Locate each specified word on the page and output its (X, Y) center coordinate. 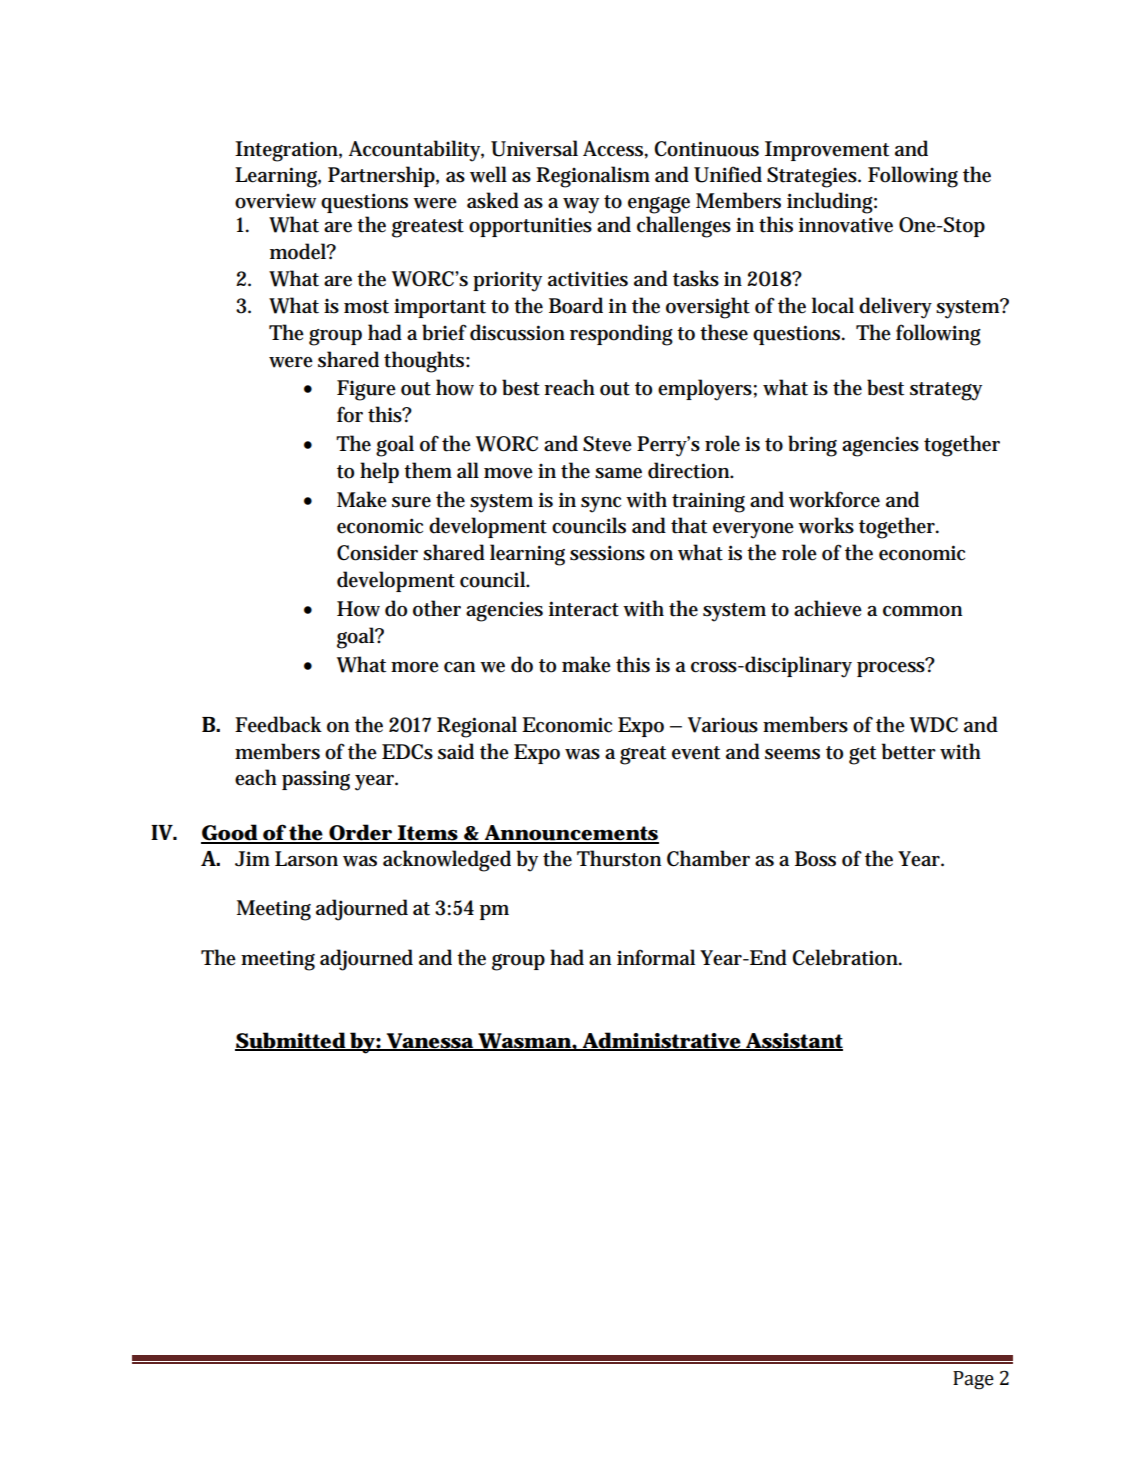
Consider (377, 552)
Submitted (291, 1041)
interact (584, 609)
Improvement (827, 151)
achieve (828, 608)
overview (275, 201)
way (581, 206)
